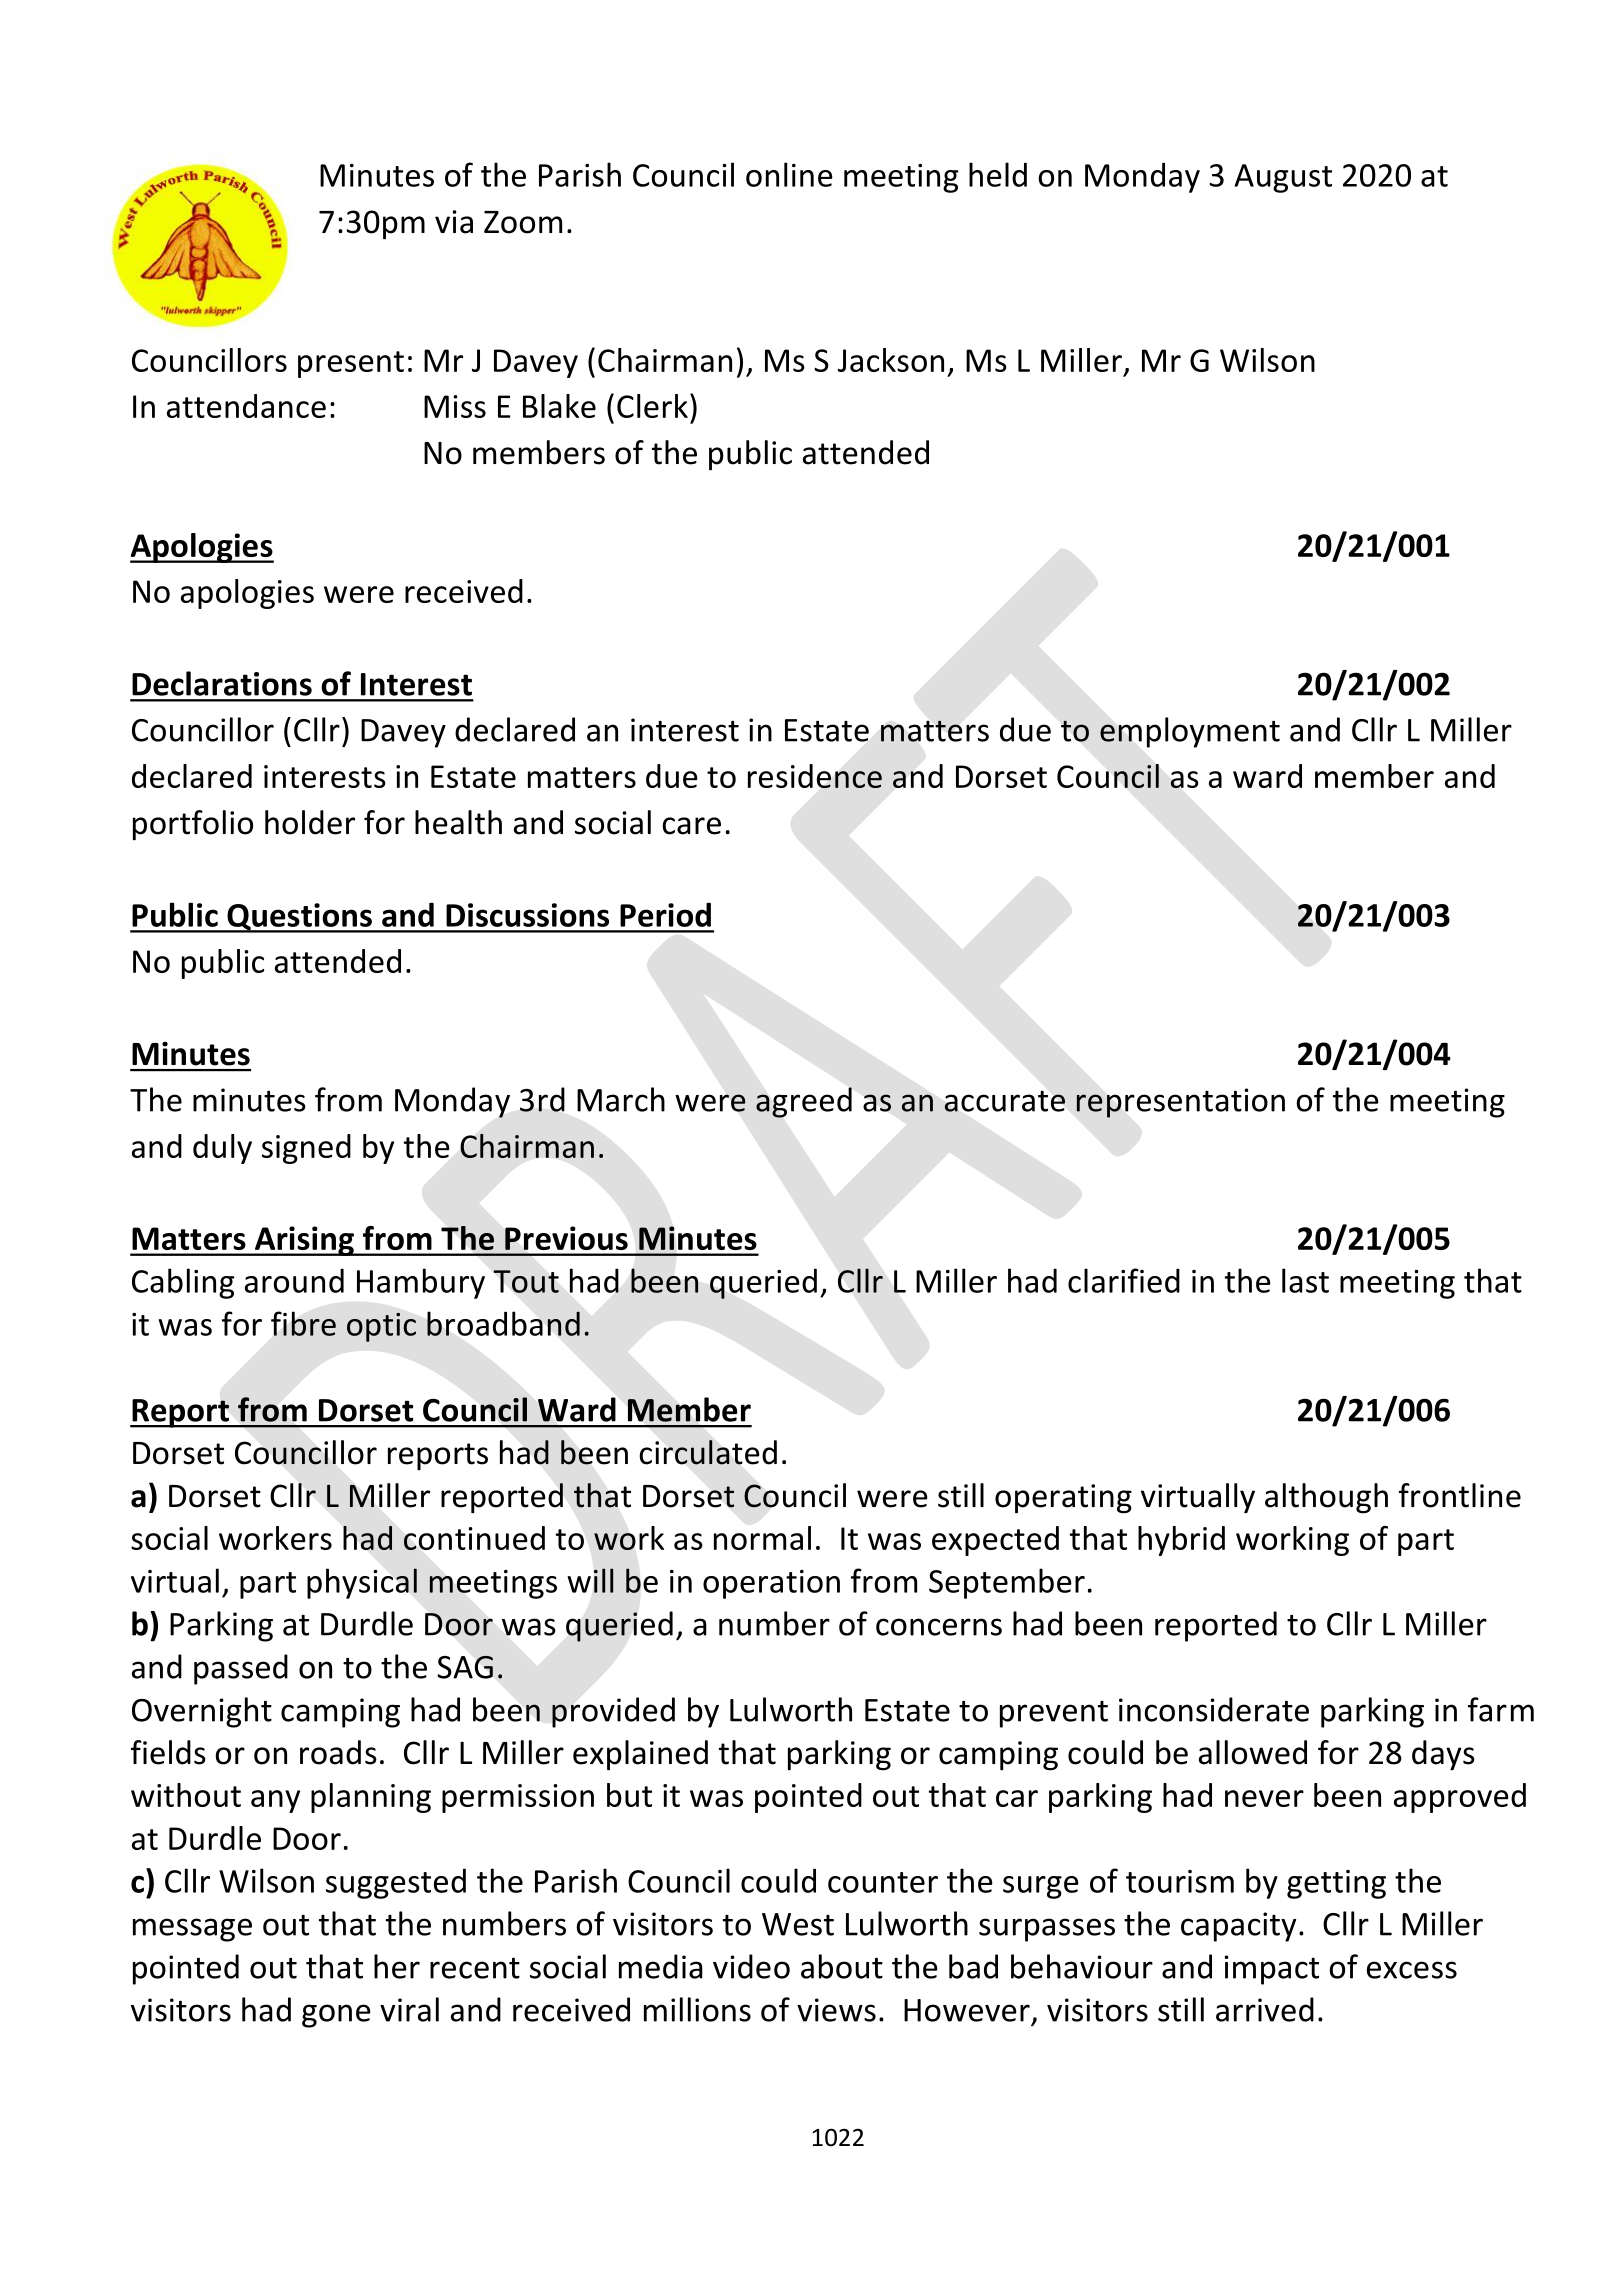 This screenshot has width=1607, height=2273. I want to click on via, so click(454, 222).
